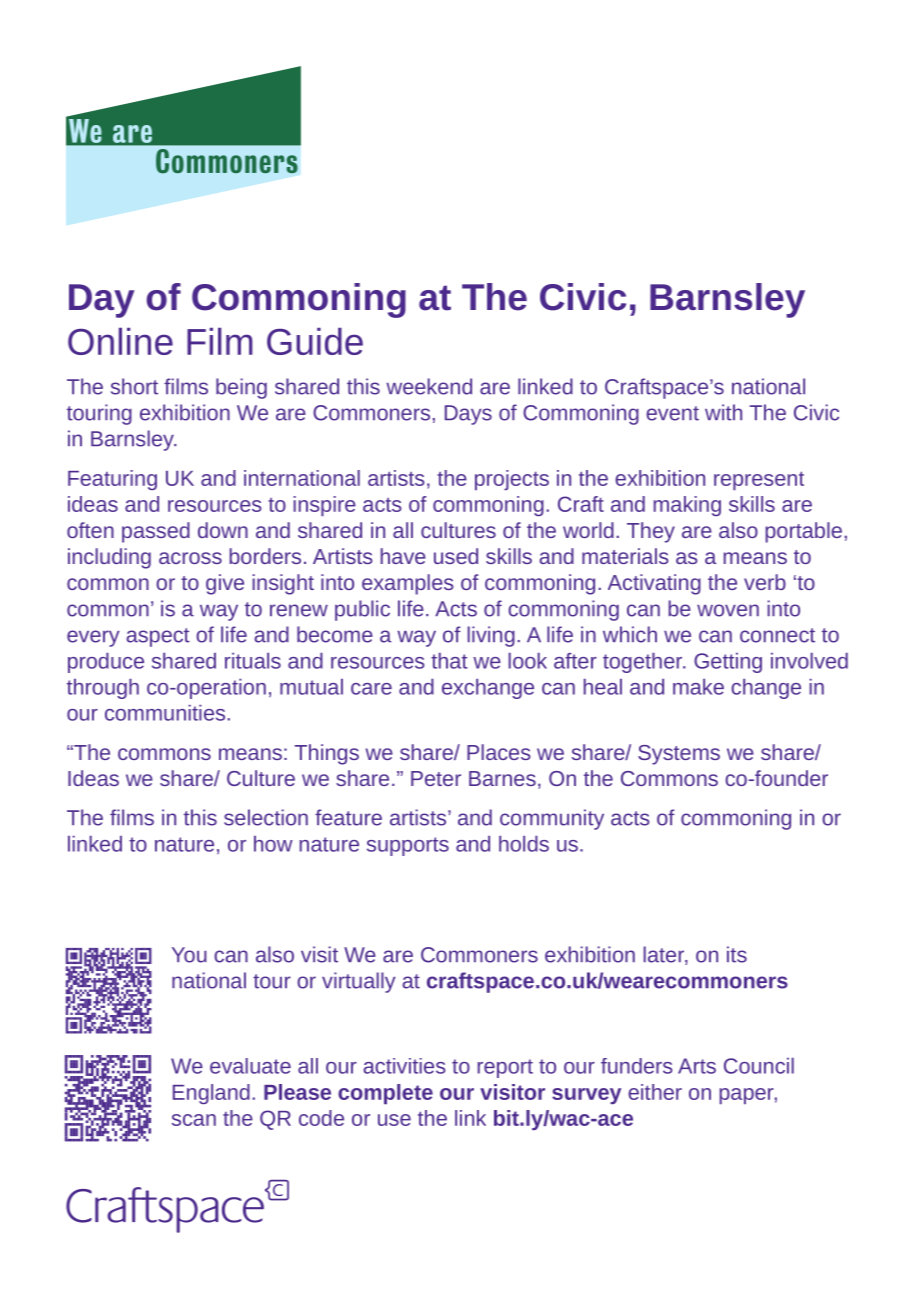  What do you see at coordinates (189, 955) in the screenshot?
I see `You` at bounding box center [189, 955].
